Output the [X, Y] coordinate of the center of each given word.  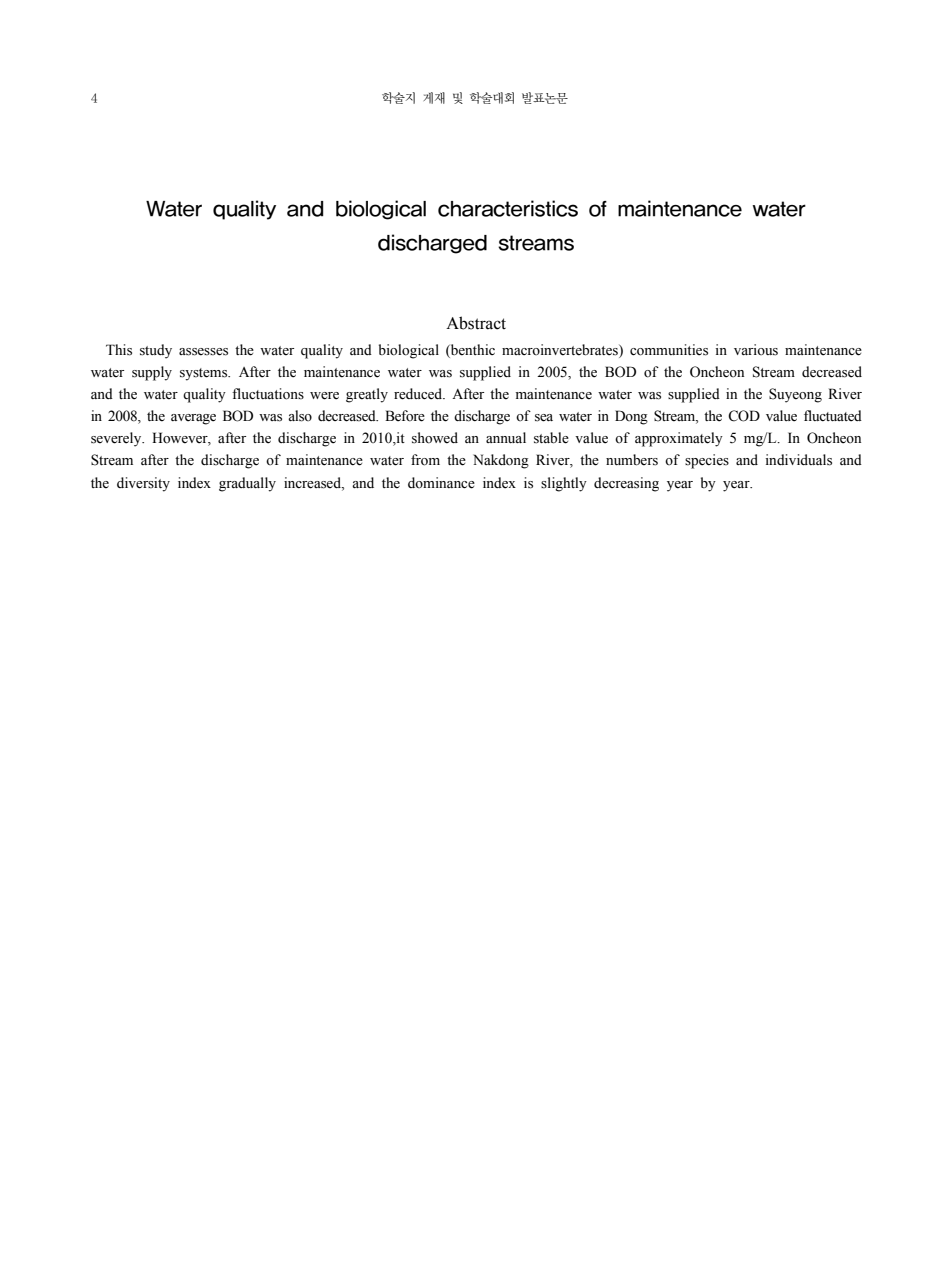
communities [669, 350]
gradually [247, 484]
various [756, 350]
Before [405, 416]
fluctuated [833, 416]
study [156, 351]
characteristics [508, 208]
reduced [419, 394]
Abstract [476, 323]
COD [744, 416]
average [193, 419]
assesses [203, 352]
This [119, 350]
